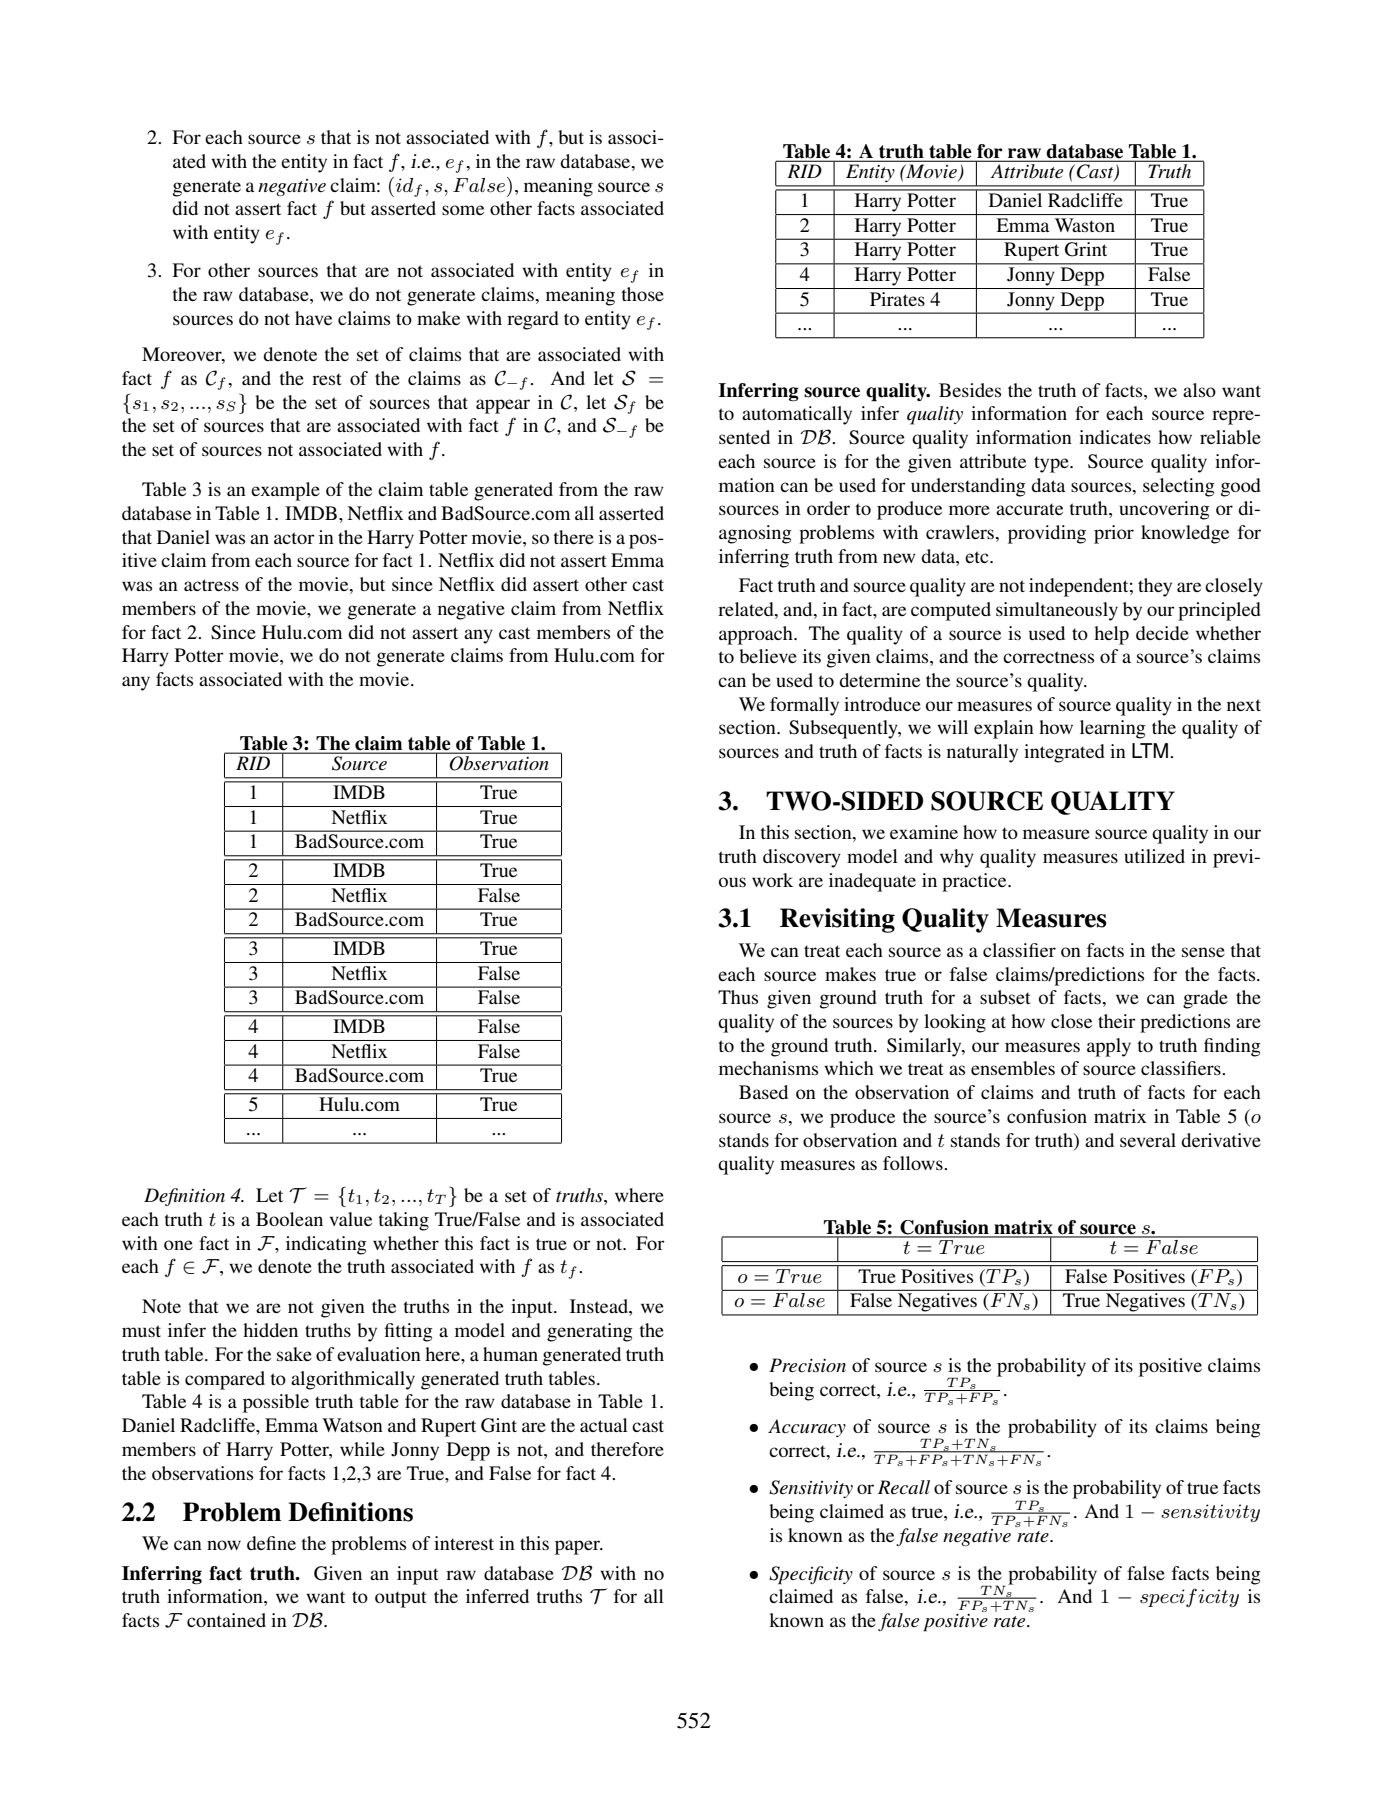 The height and width of the screenshot is (1796, 1388). What do you see at coordinates (763, 1092) in the screenshot?
I see `Based` at bounding box center [763, 1092].
